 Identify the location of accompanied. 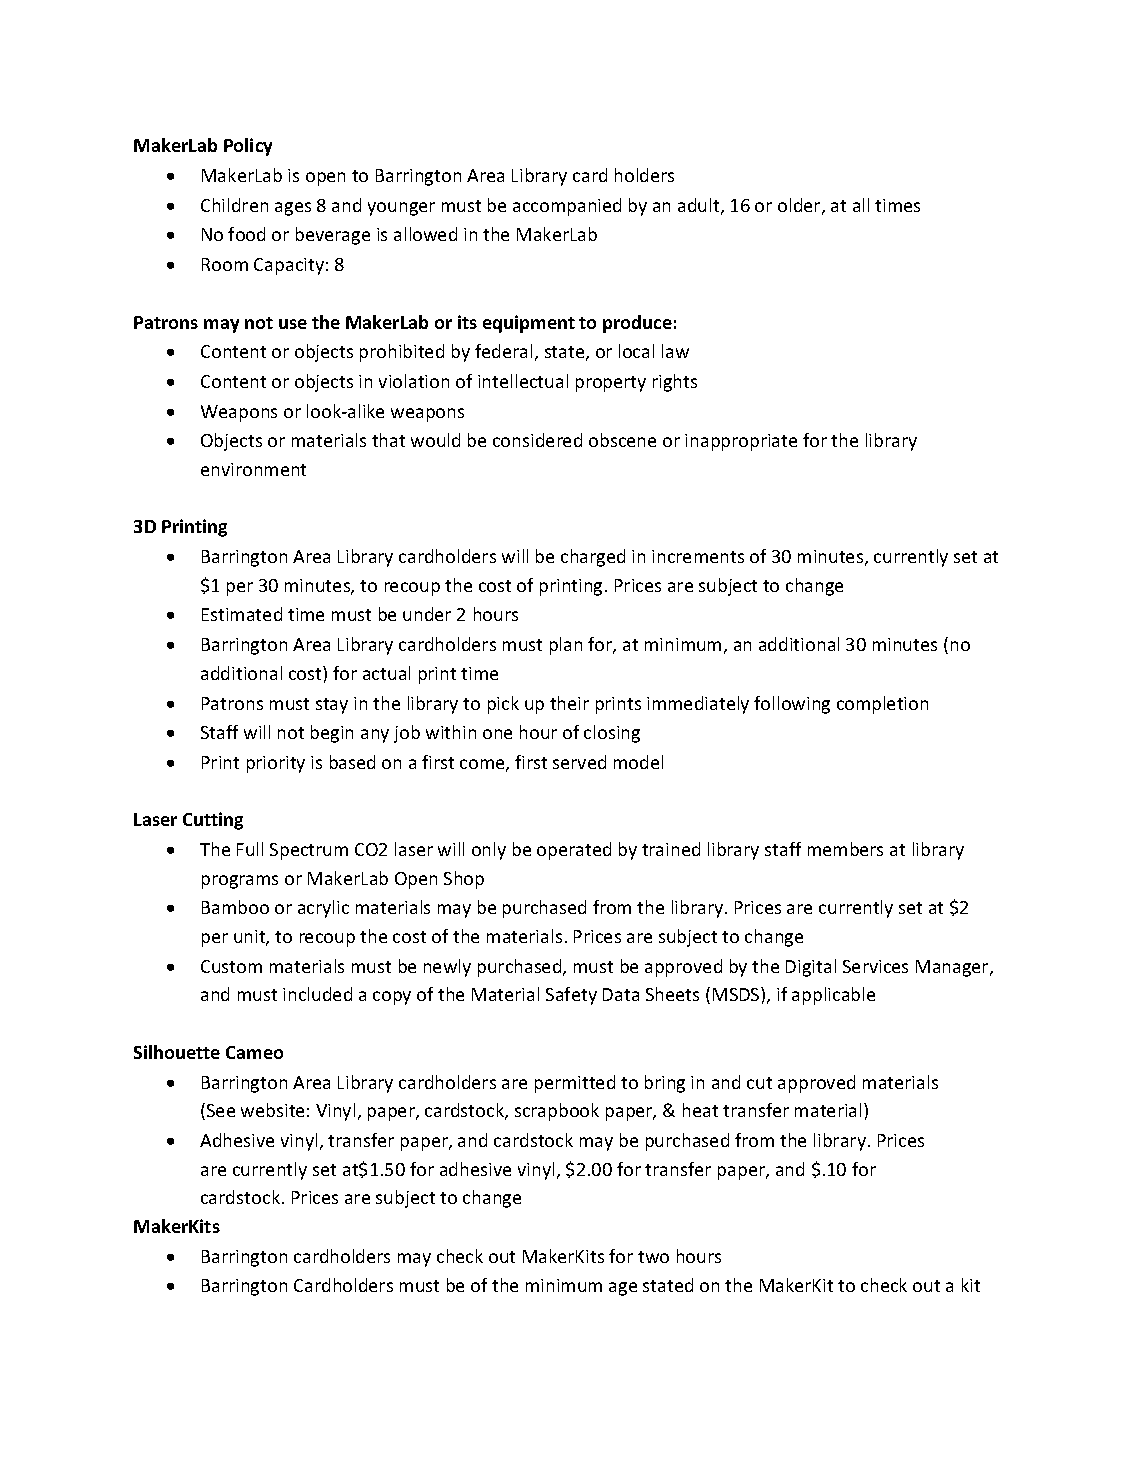
(567, 207).
